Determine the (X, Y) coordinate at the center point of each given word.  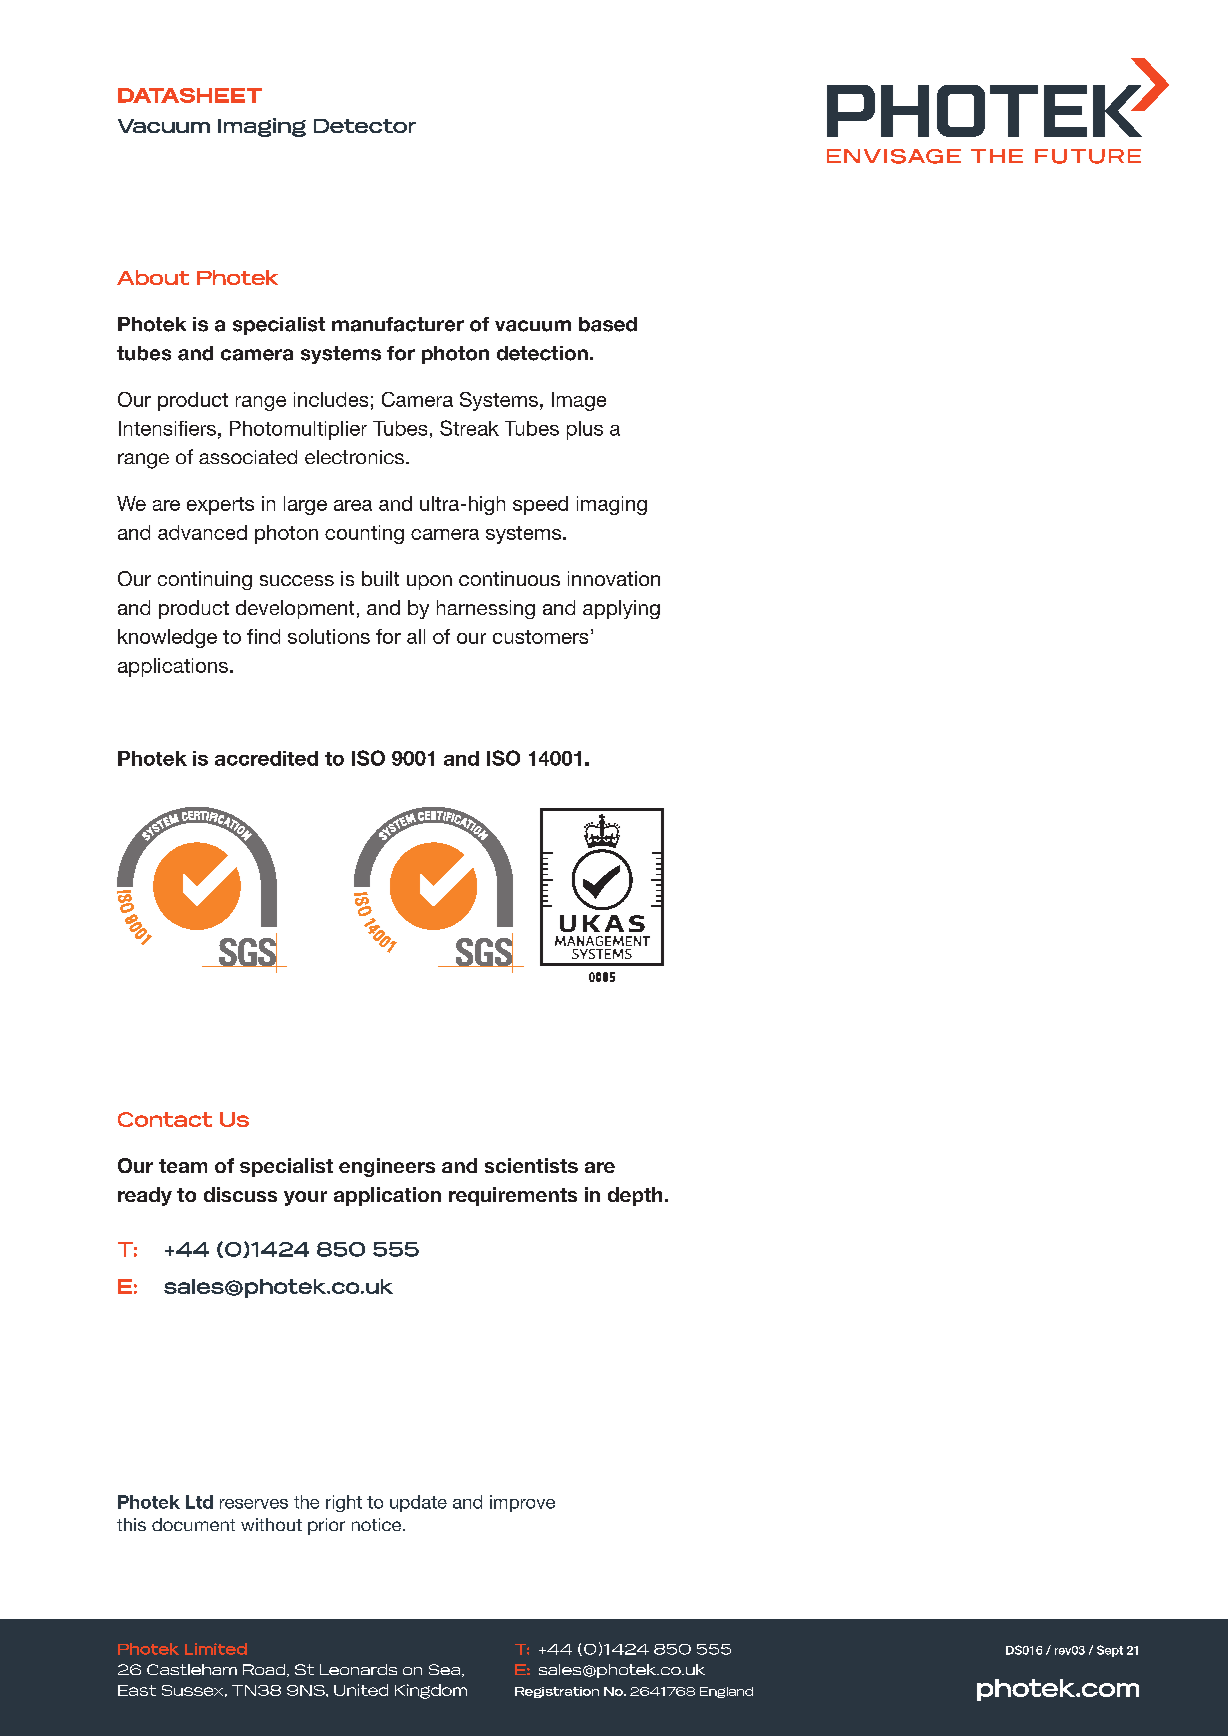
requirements (513, 1196)
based (608, 324)
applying (621, 609)
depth (635, 1196)
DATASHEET (190, 95)
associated (248, 457)
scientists (531, 1165)
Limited (216, 1649)
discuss (240, 1194)
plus (585, 430)
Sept (1110, 1651)
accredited (266, 758)
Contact (165, 1119)
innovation (614, 578)
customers (540, 637)
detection (542, 353)
